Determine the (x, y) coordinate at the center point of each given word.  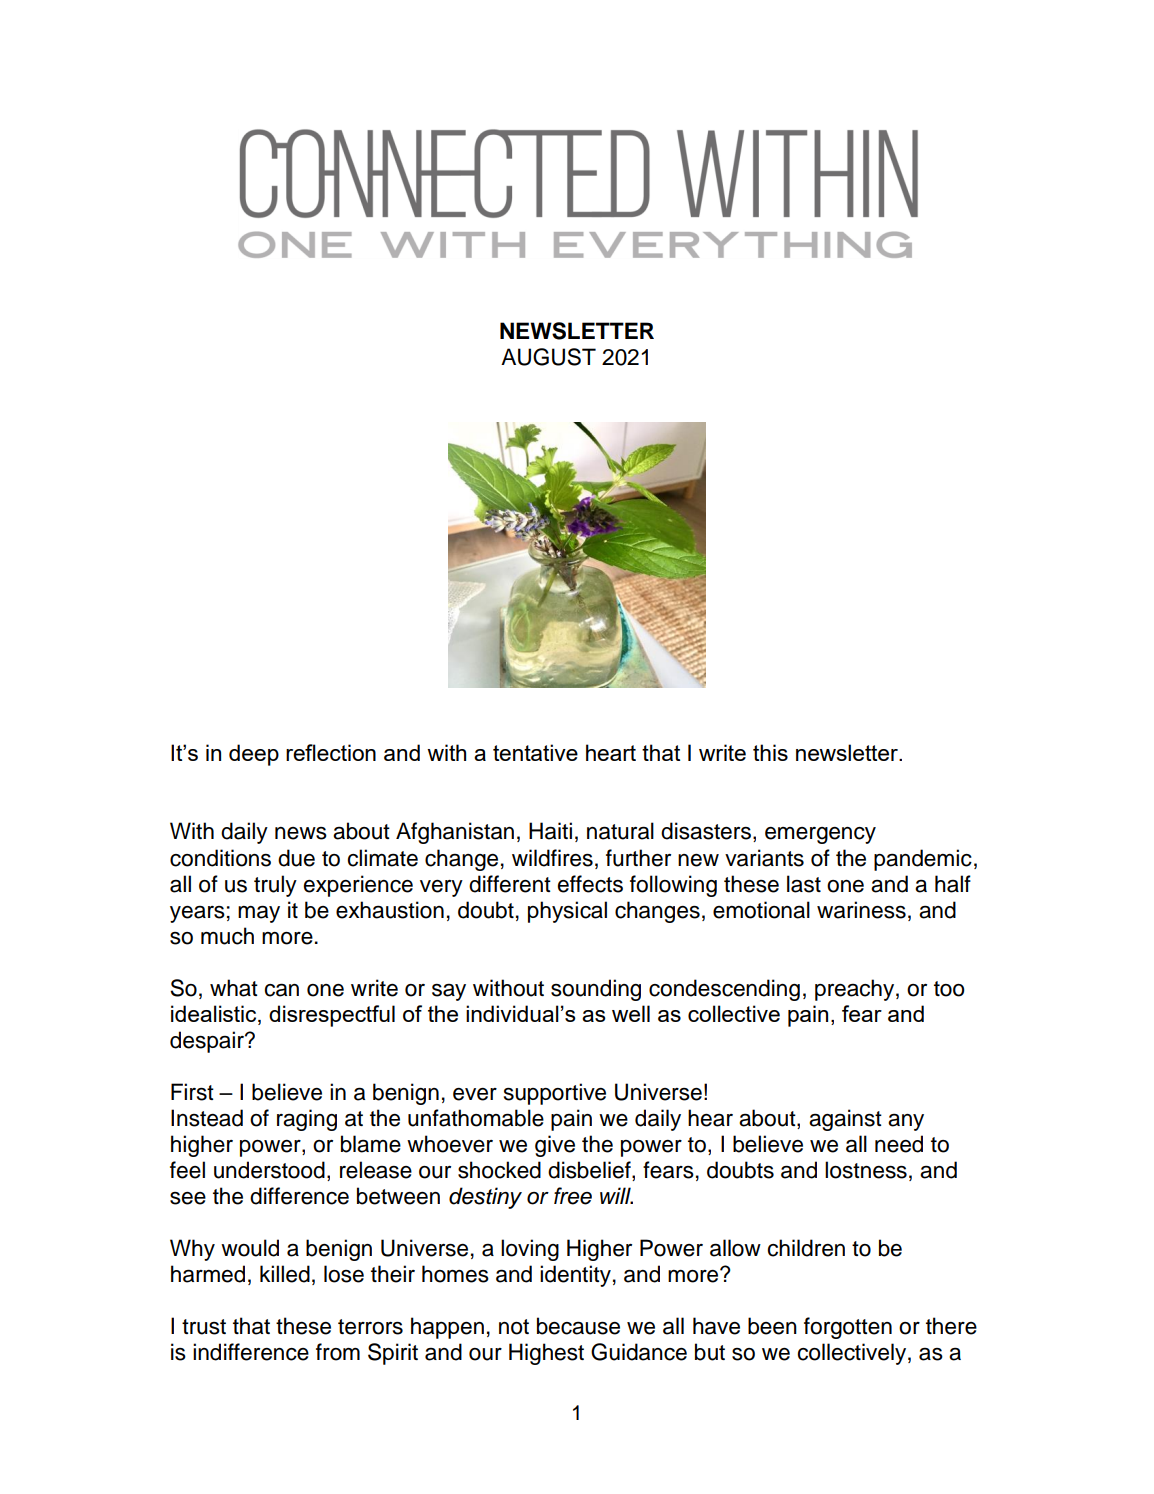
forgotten (848, 1328)
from (338, 1352)
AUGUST (548, 357)
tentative (535, 752)
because (578, 1326)
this (770, 752)
